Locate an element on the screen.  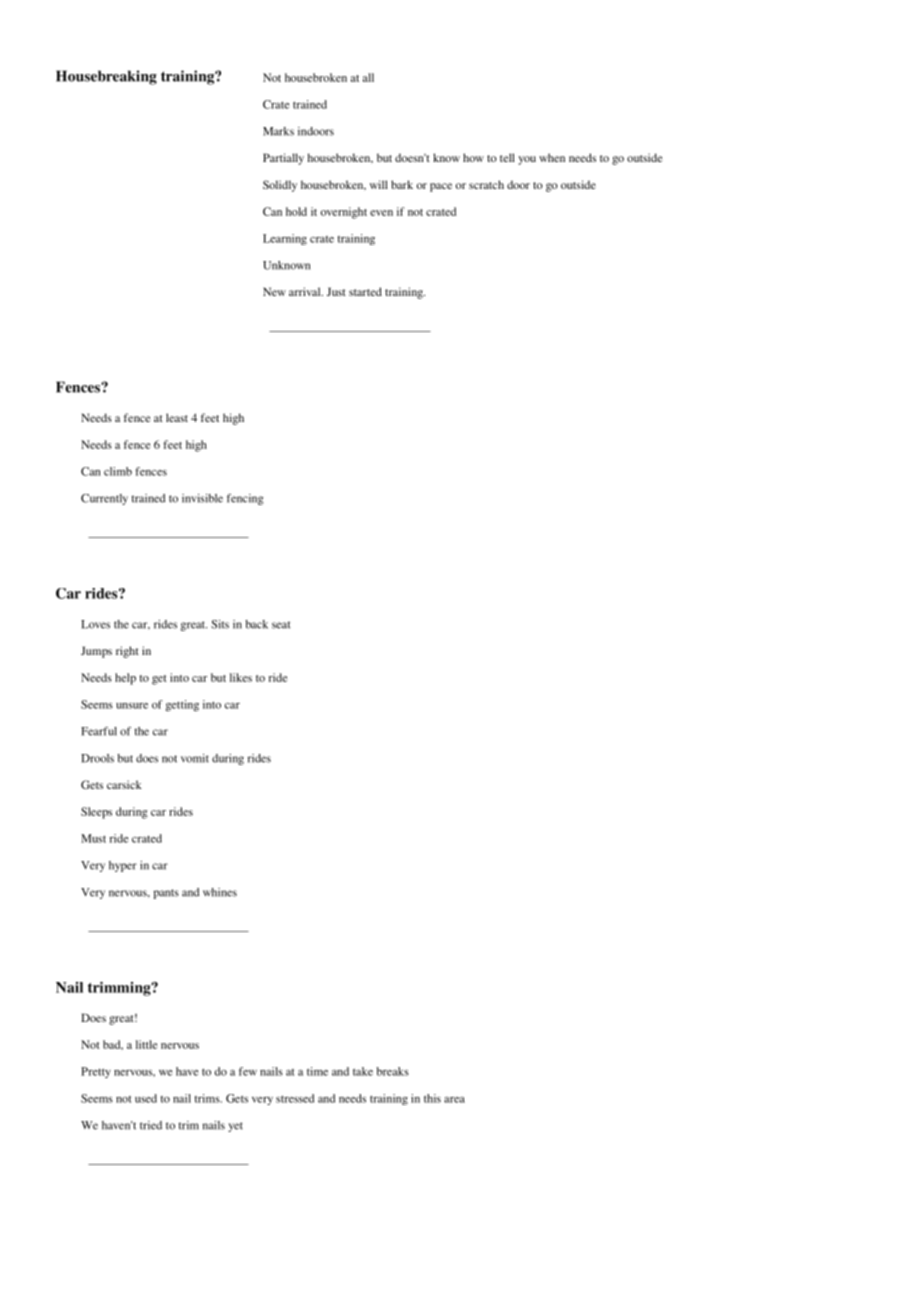
used is located at coordinates (146, 1098).
